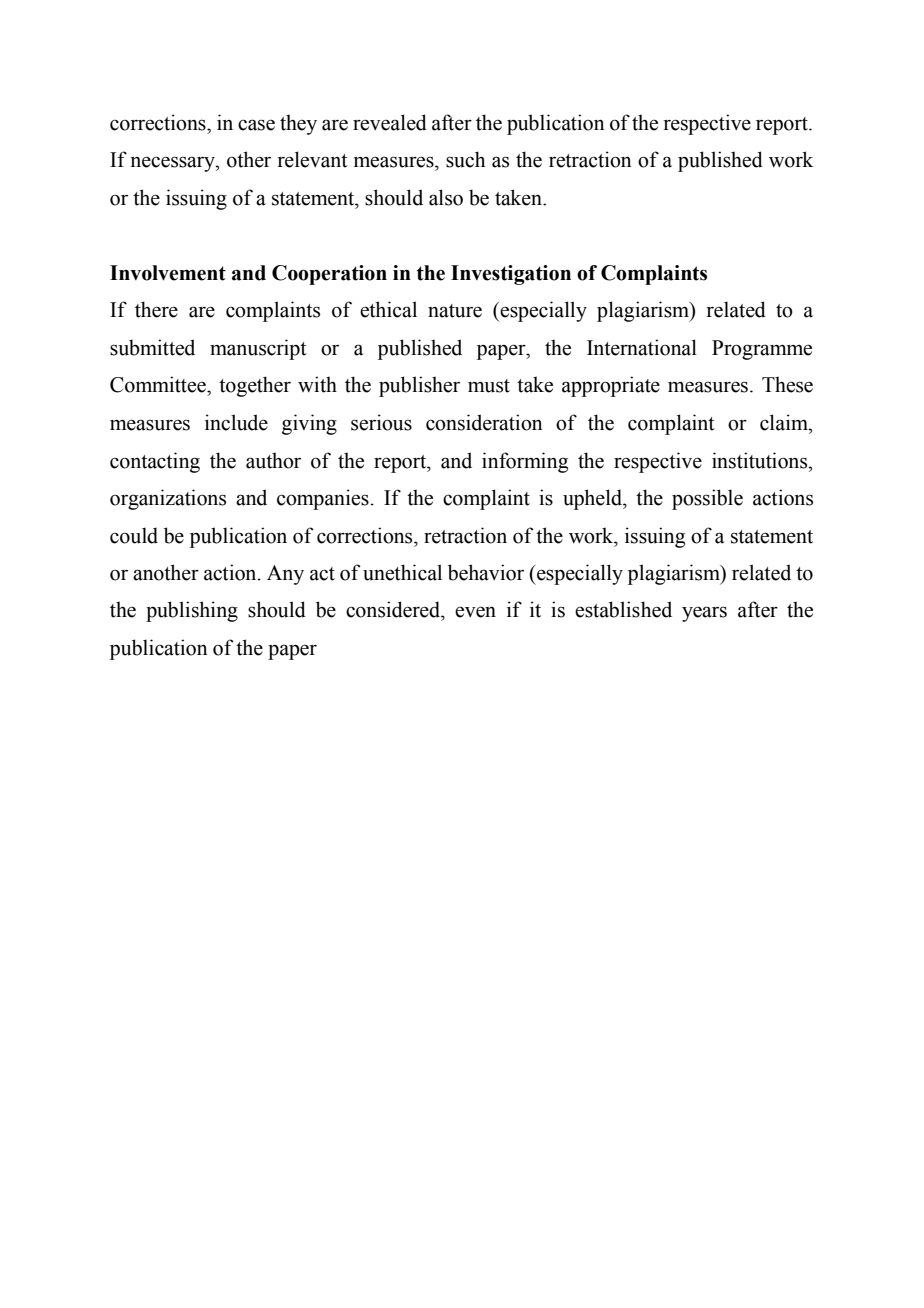 This screenshot has width=924, height=1308. I want to click on Involvement, so click(168, 273).
